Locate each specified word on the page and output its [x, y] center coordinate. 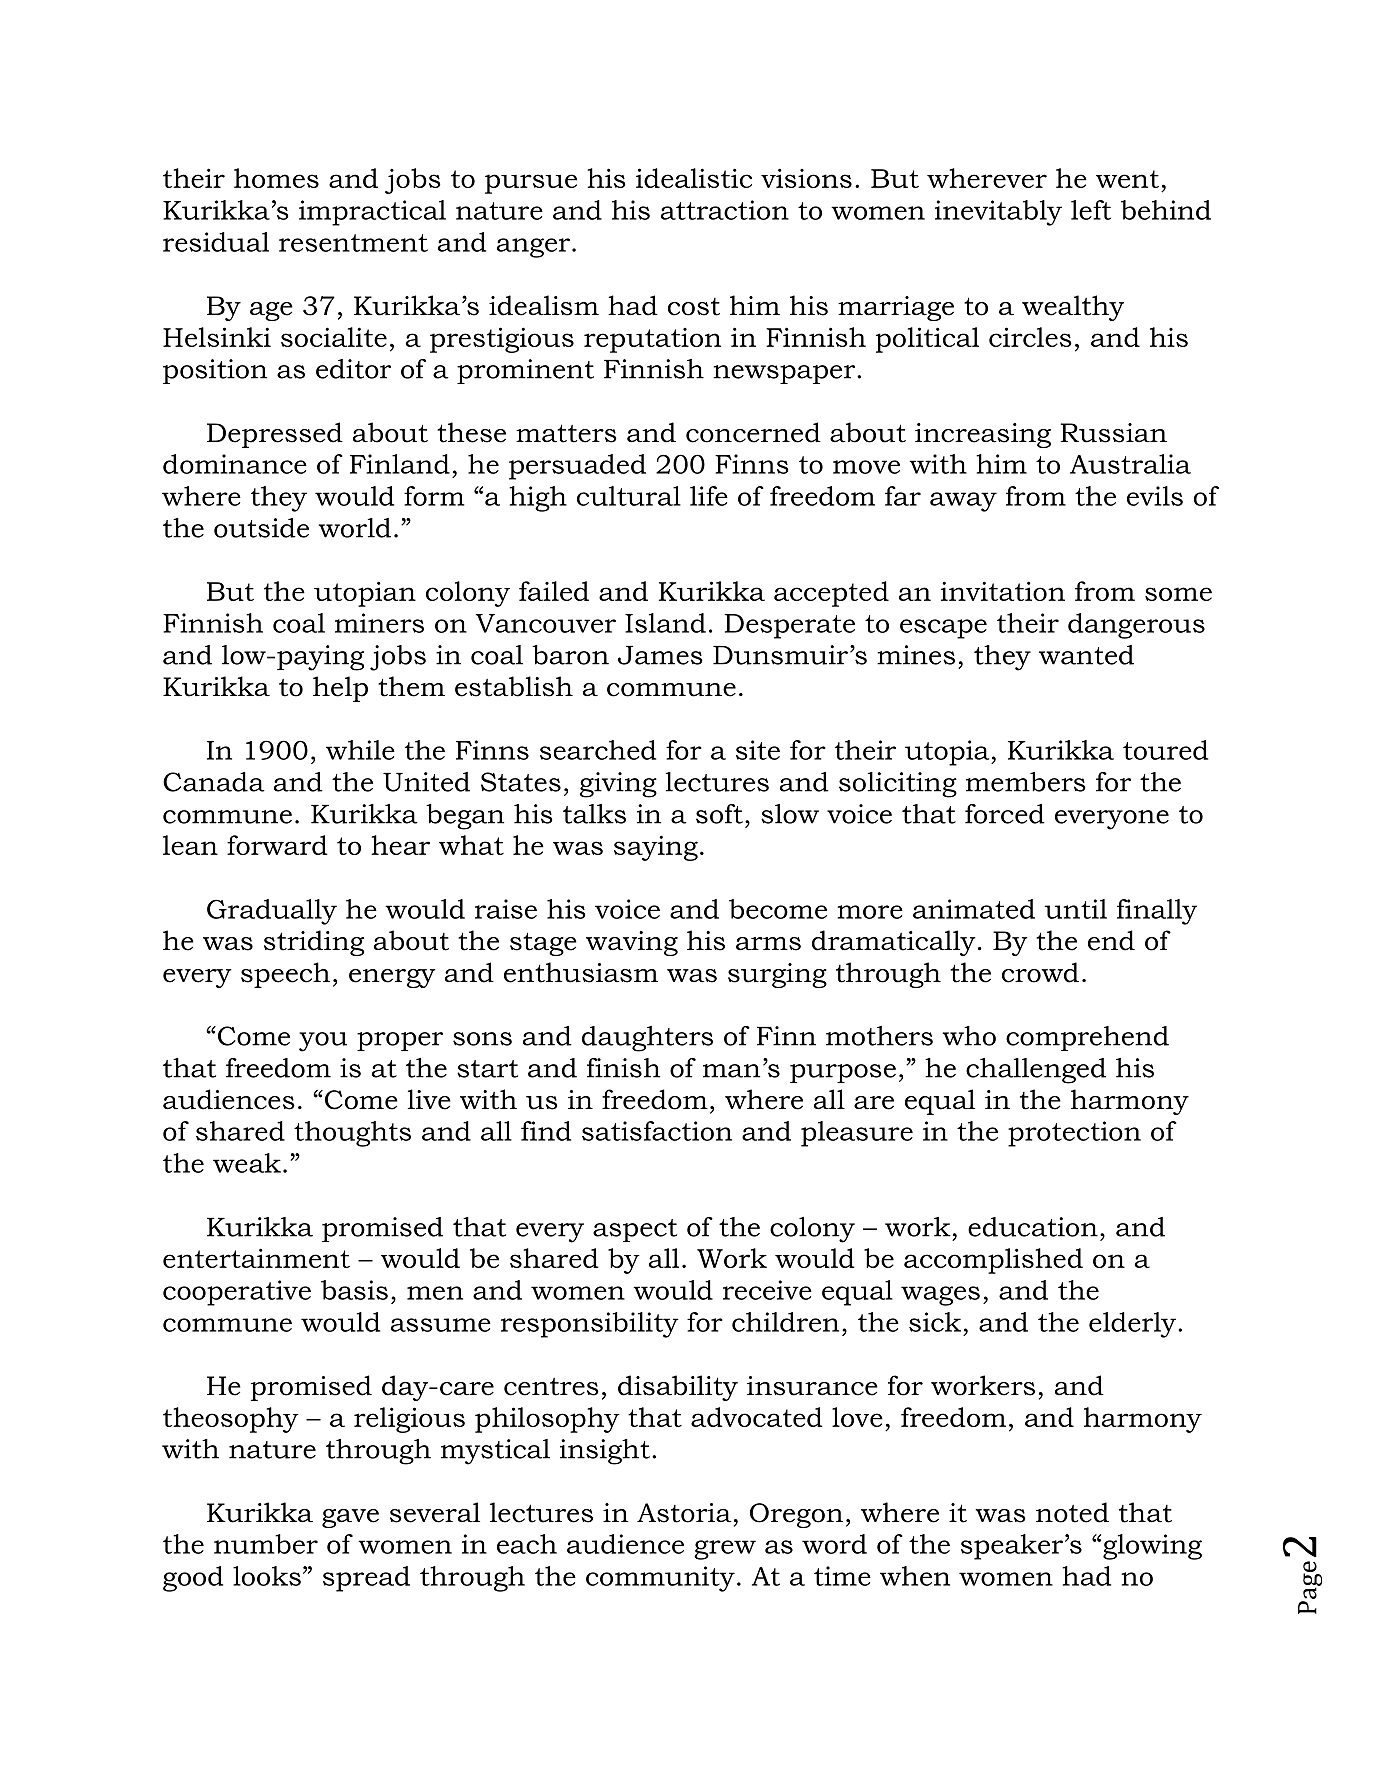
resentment [353, 243]
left [1091, 210]
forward [277, 845]
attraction [725, 210]
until [1075, 909]
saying [656, 848]
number [266, 1544]
